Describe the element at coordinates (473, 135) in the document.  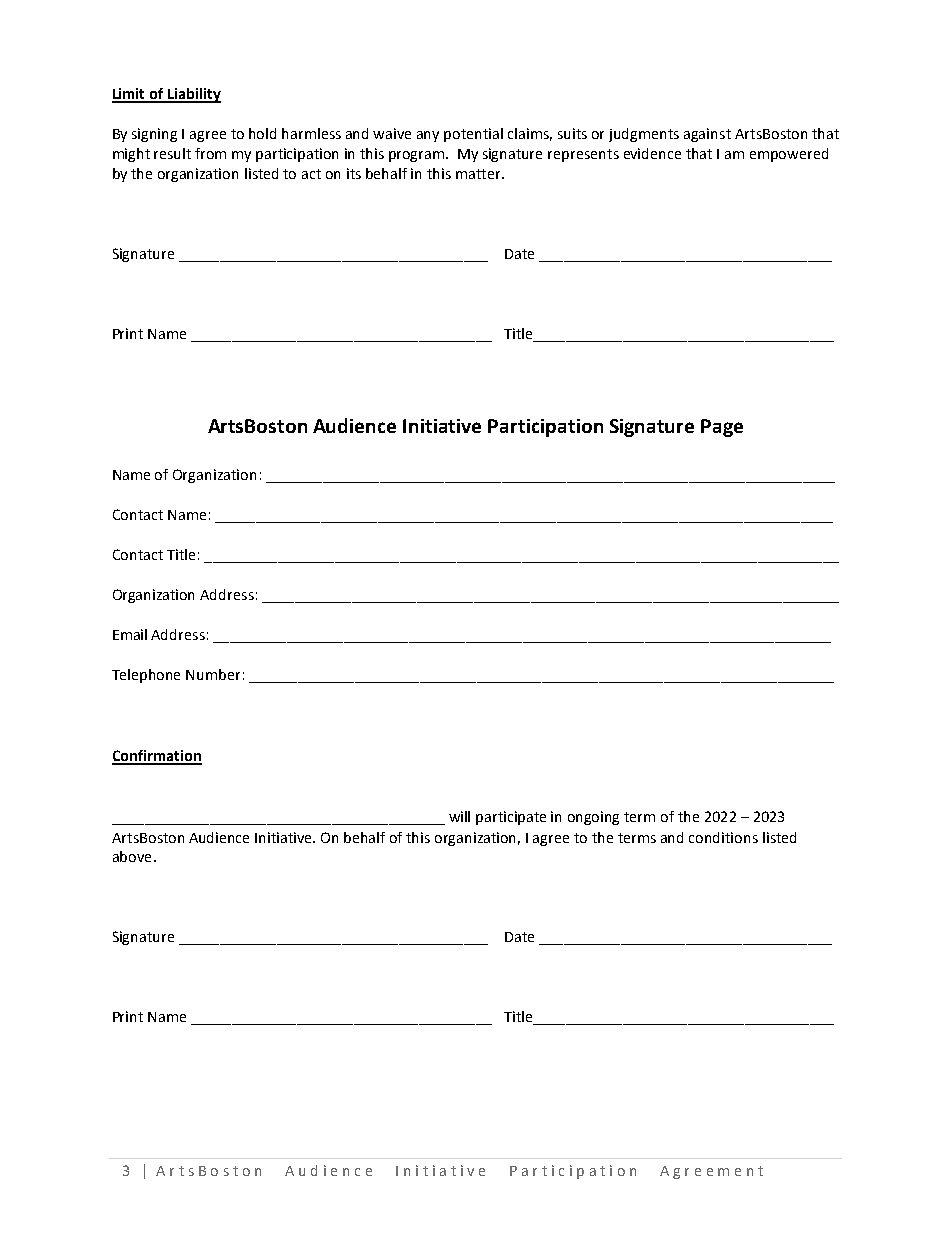
I see `potential` at that location.
